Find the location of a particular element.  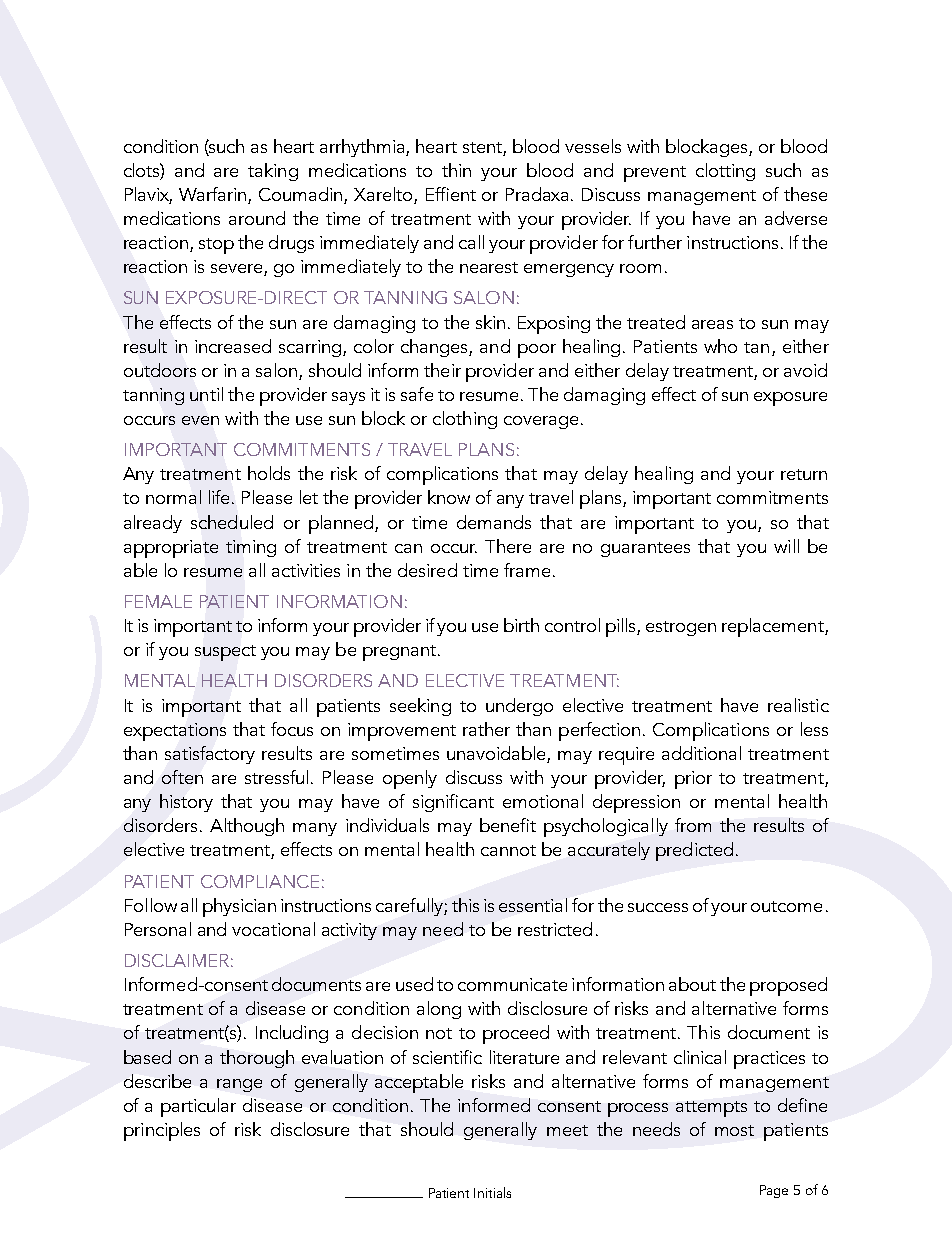

clotting is located at coordinates (725, 172).
